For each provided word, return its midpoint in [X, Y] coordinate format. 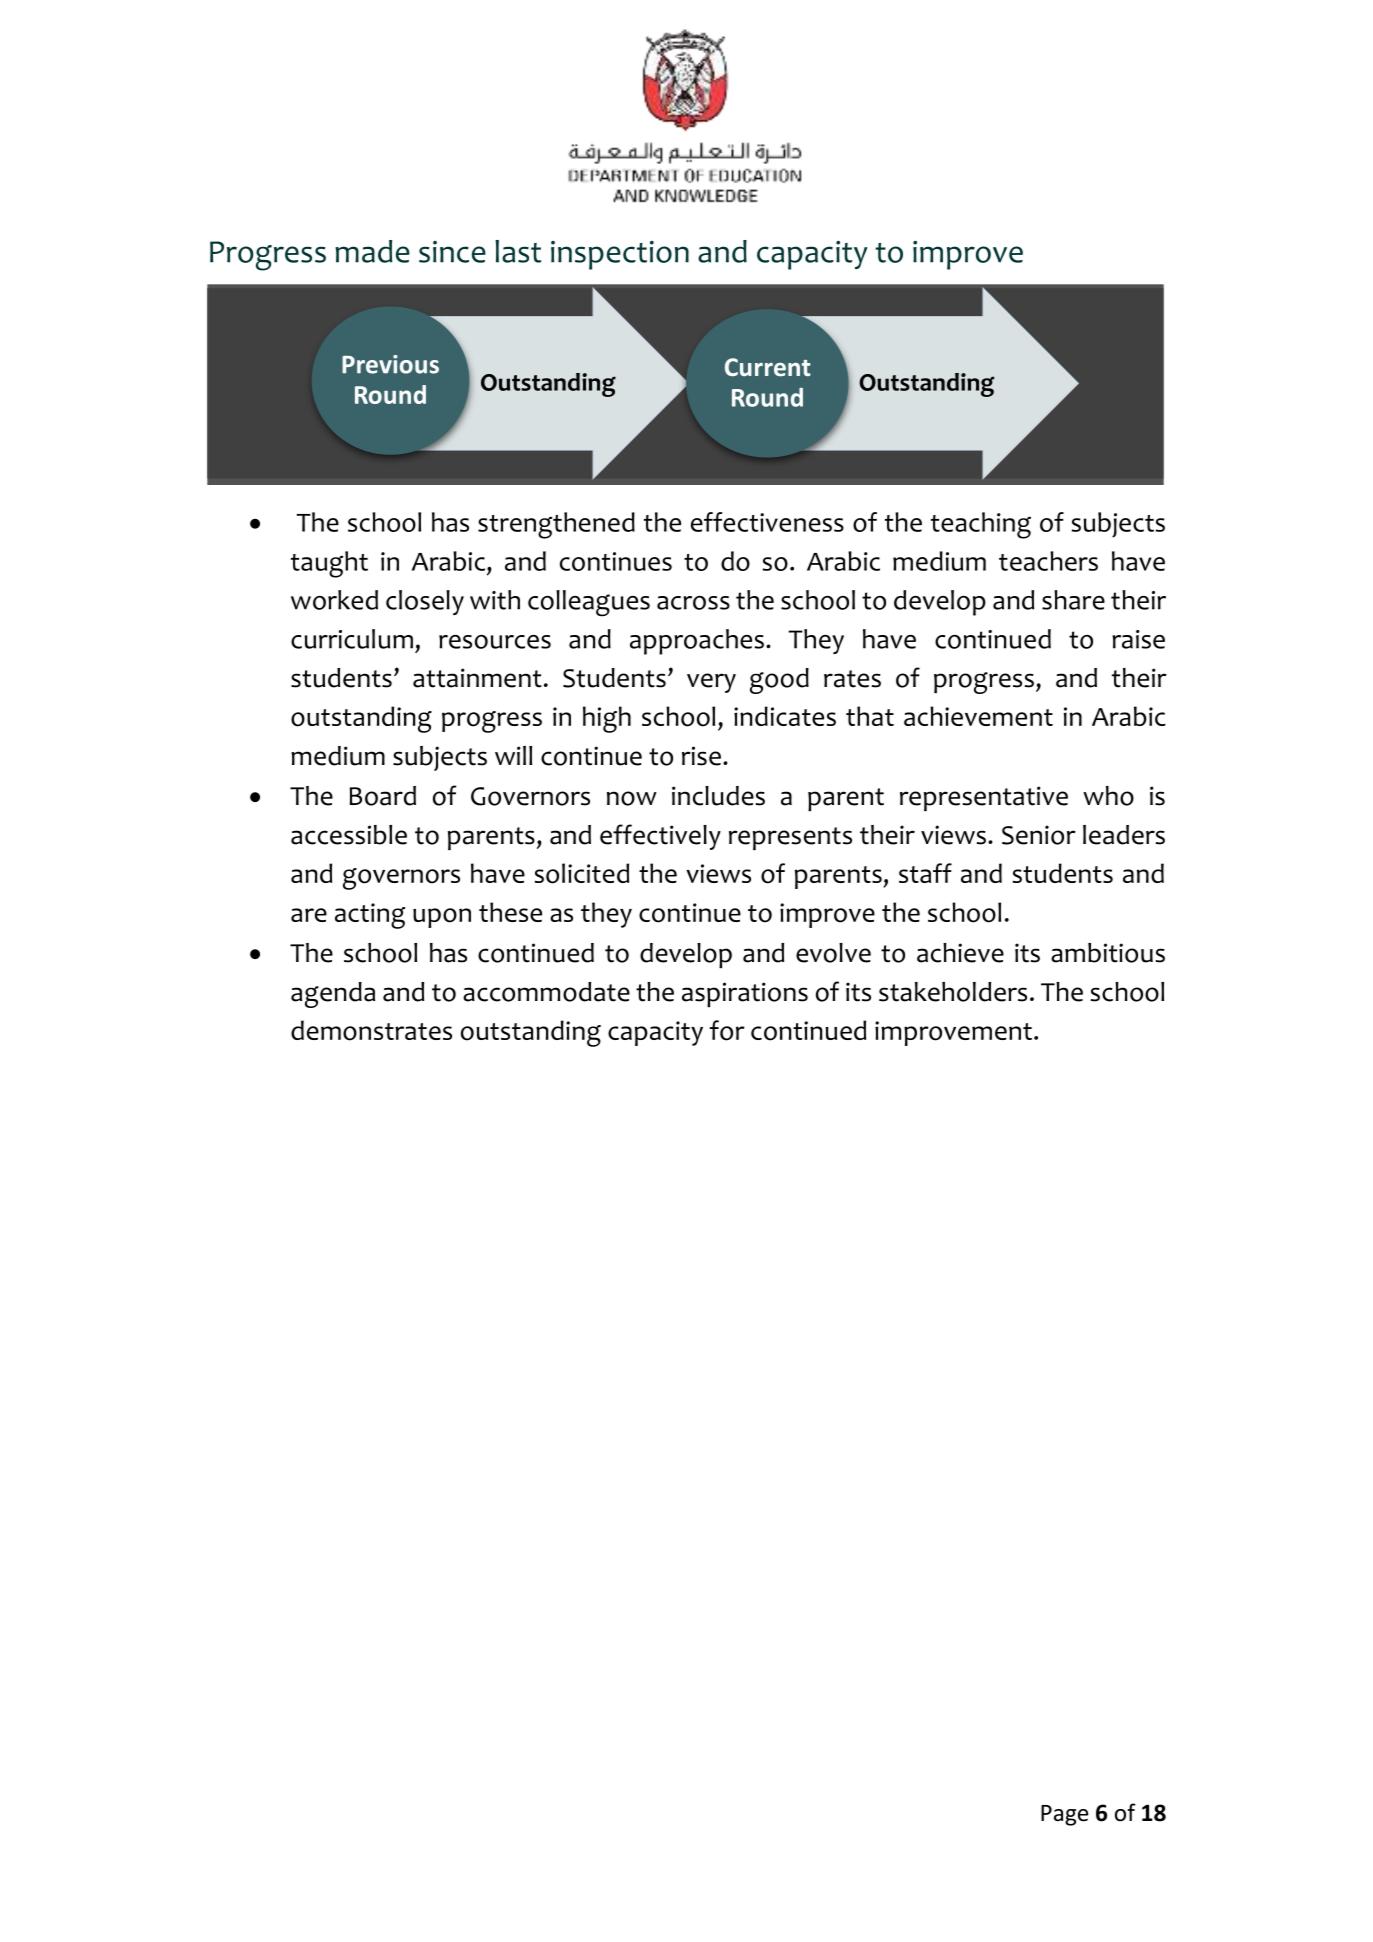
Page [1064, 1815]
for [727, 1030]
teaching [981, 525]
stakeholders [953, 992]
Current [768, 367]
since [452, 252]
